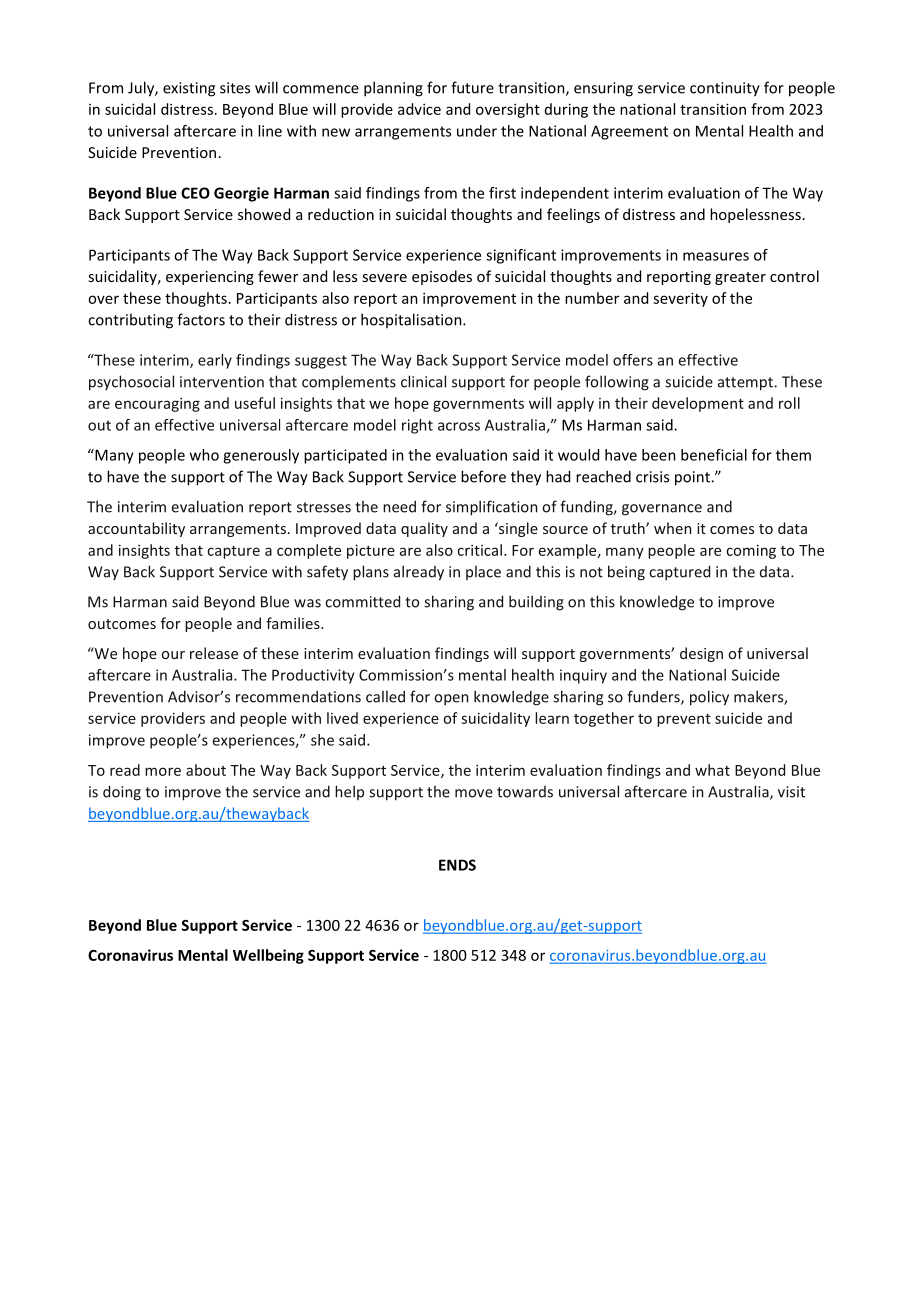 This screenshot has height=1308, width=924. Describe the element at coordinates (214, 653) in the screenshot. I see `release` at that location.
